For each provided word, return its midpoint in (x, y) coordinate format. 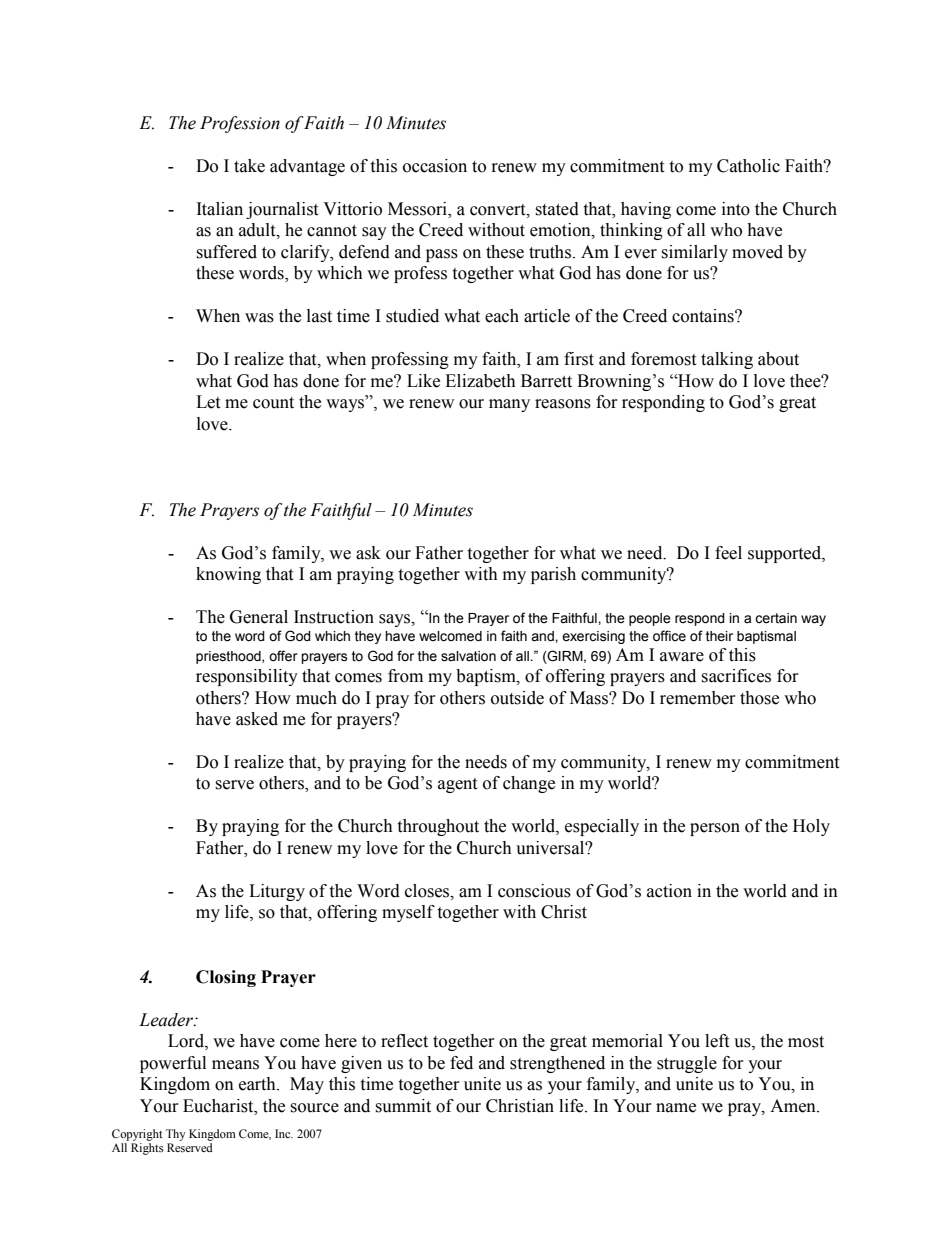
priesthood (229, 657)
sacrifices (736, 676)
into (736, 209)
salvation (468, 656)
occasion (435, 166)
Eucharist (219, 1106)
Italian (220, 209)
